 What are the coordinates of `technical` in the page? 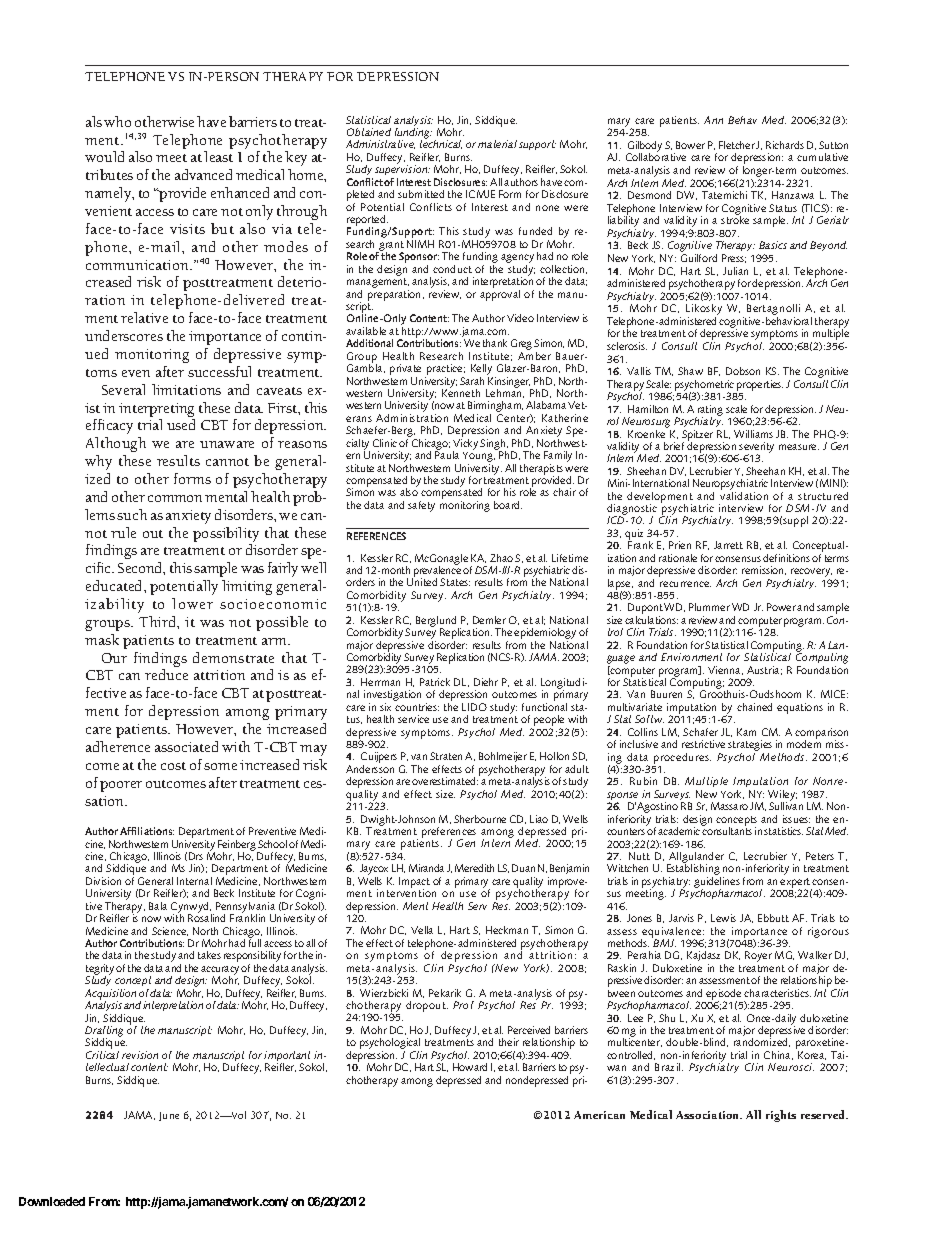 It's located at (441, 143).
